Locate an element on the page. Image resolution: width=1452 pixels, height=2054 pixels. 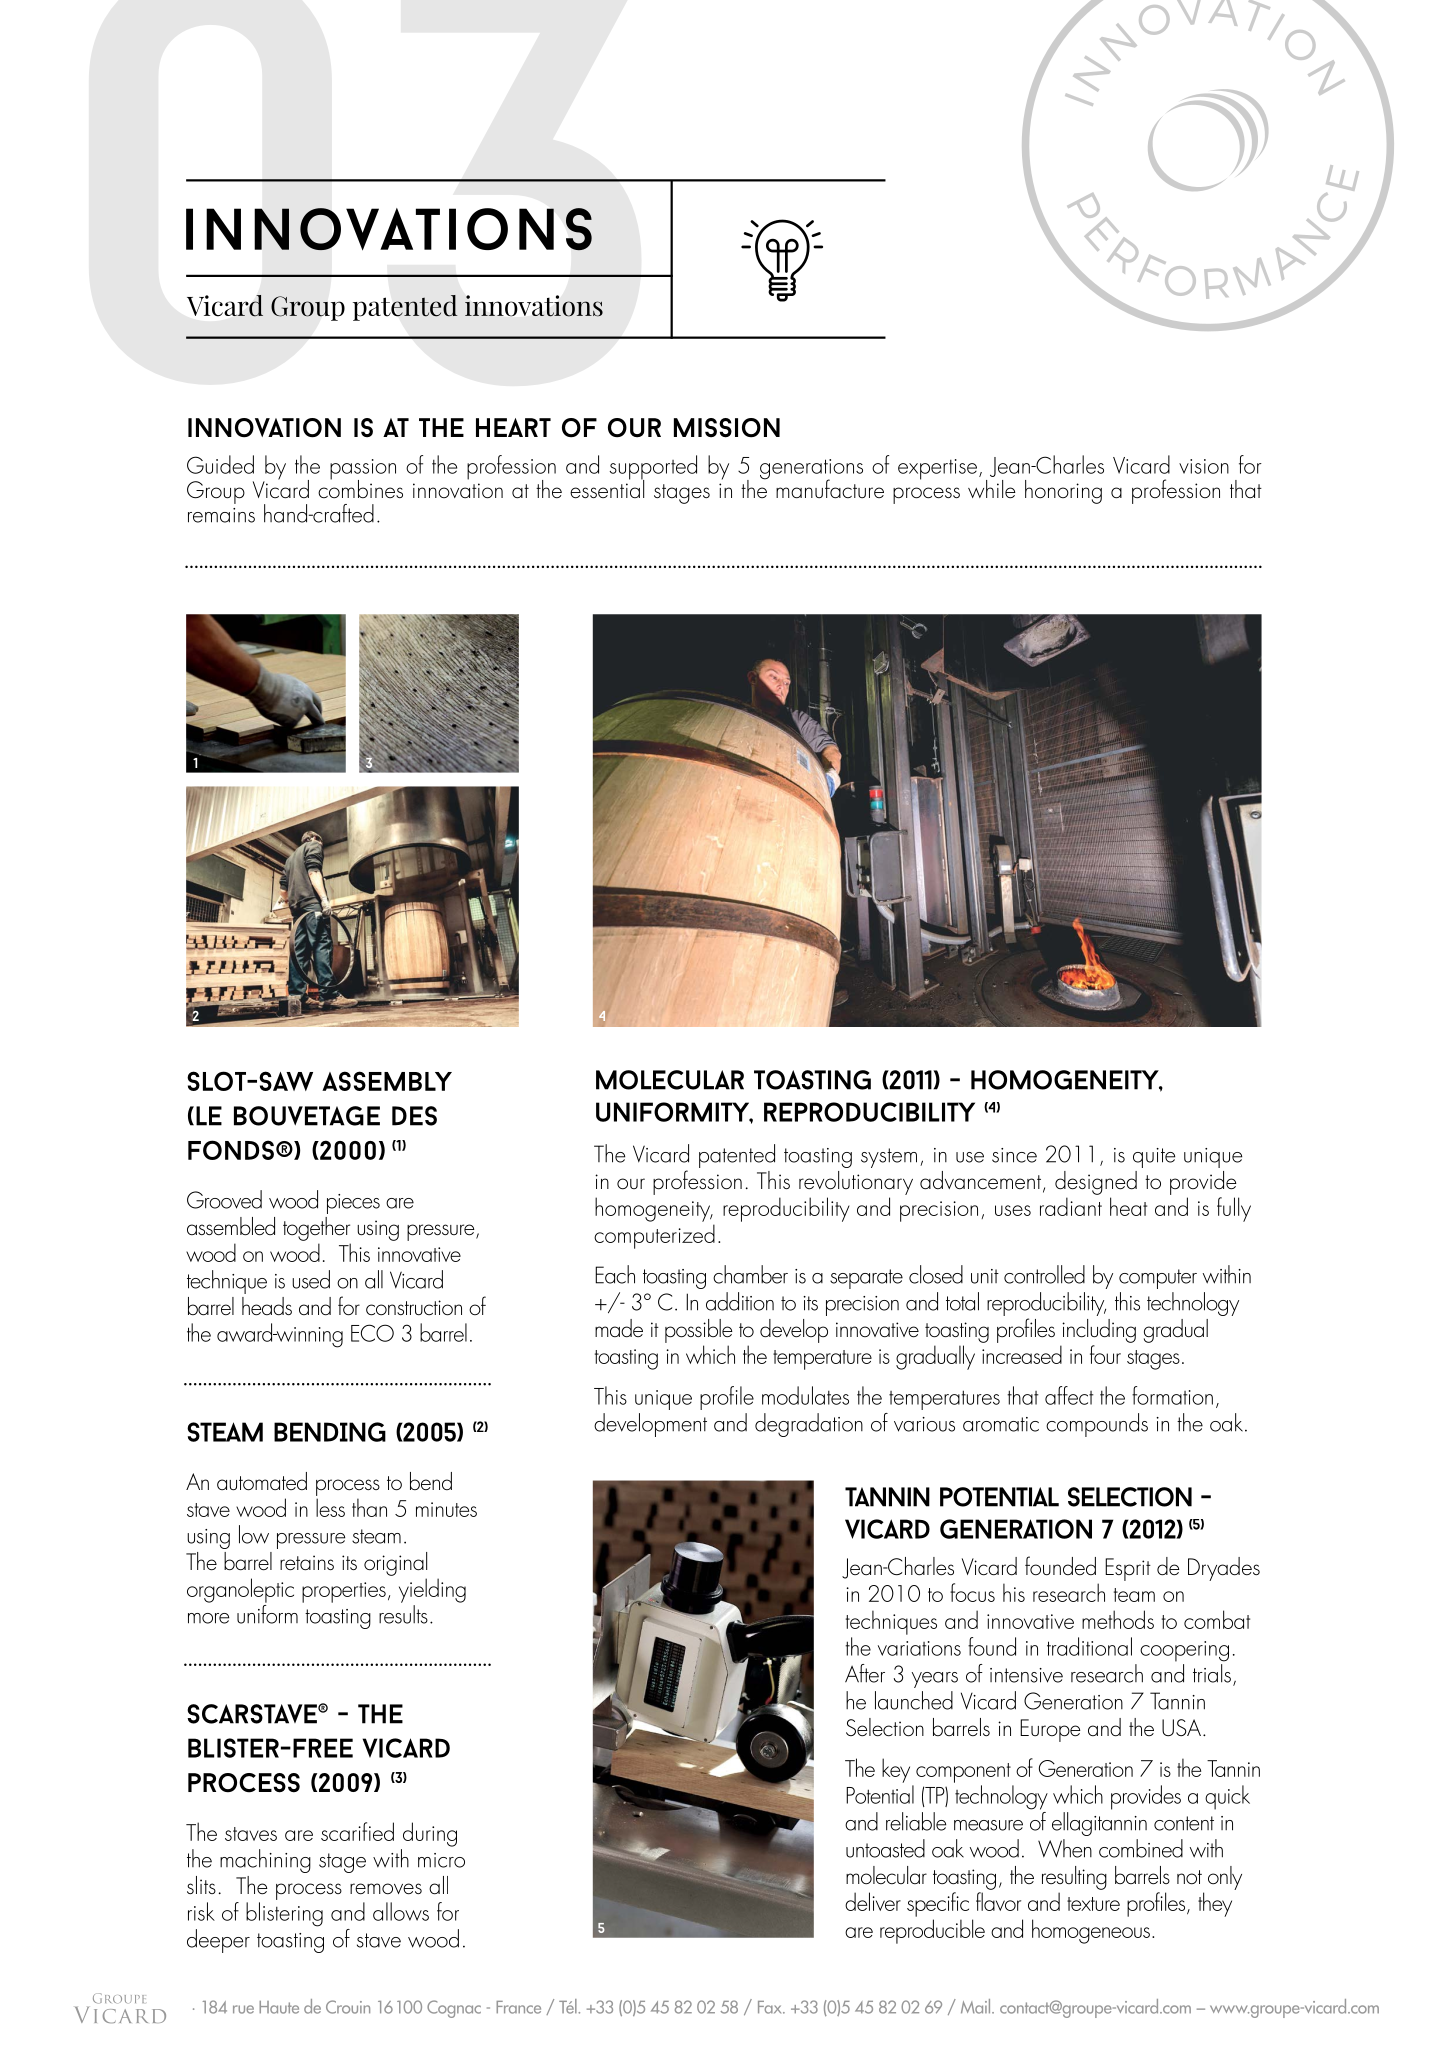
mission is located at coordinates (727, 428).
